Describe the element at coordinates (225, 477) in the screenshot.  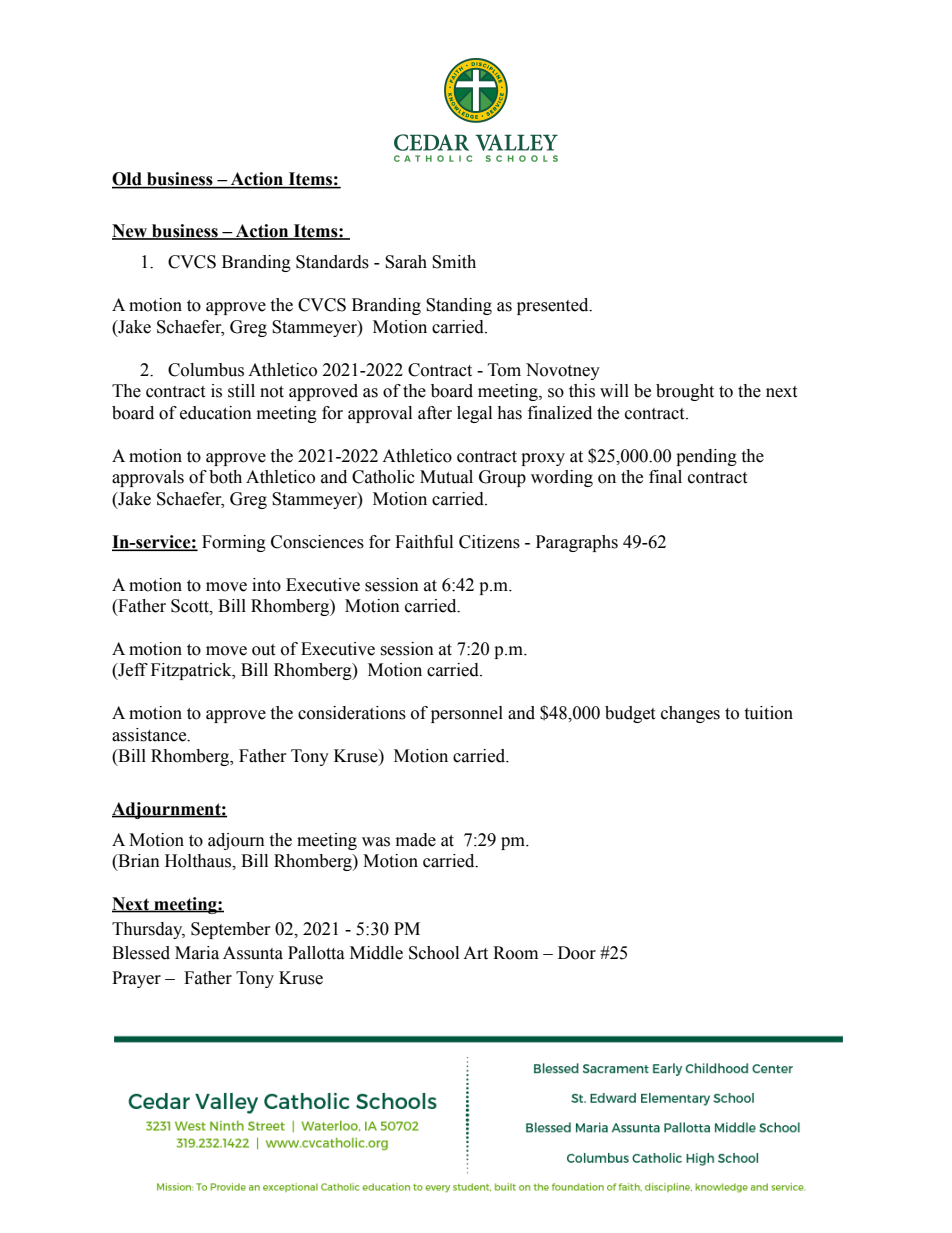
I see `both` at that location.
